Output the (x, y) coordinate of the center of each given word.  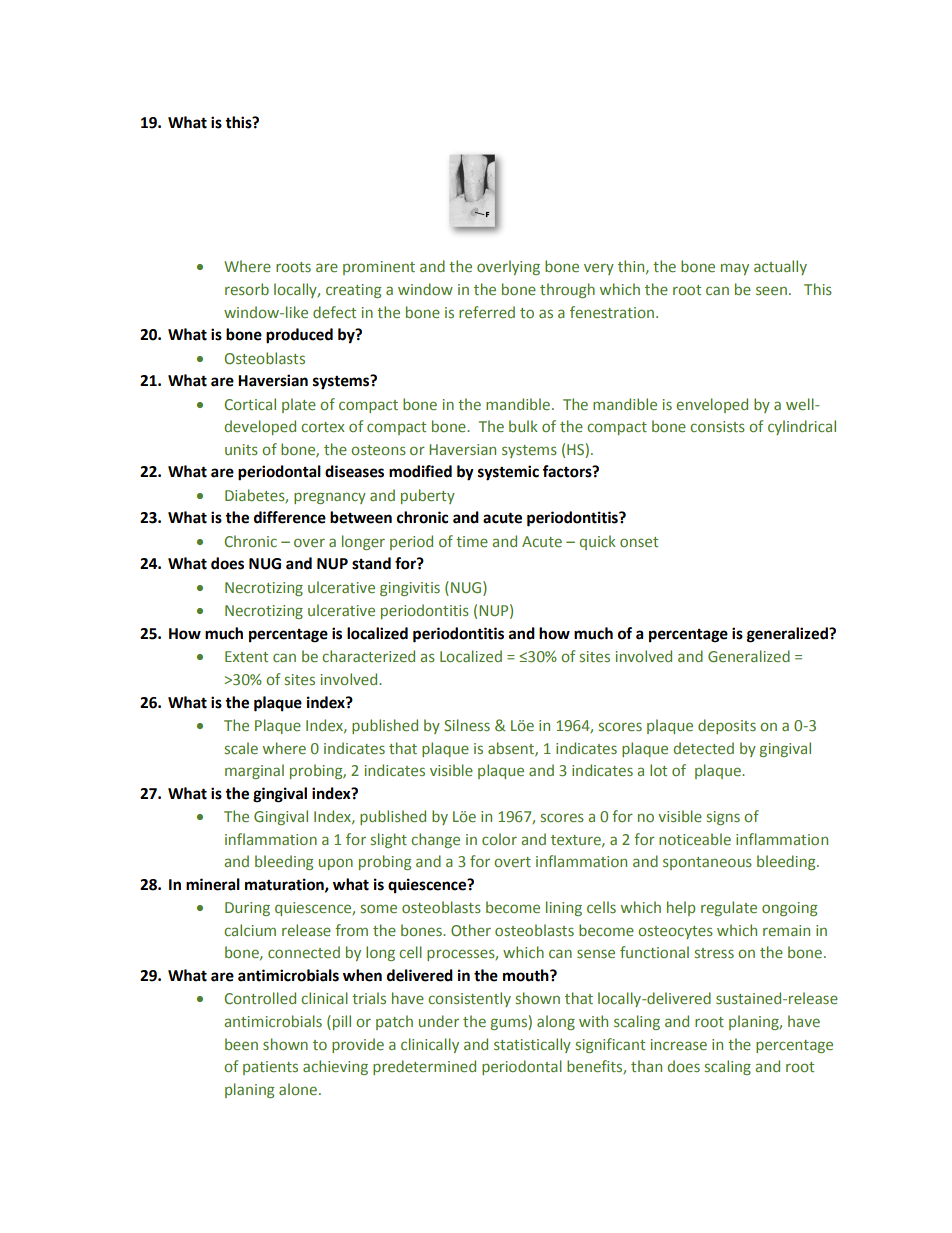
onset (639, 542)
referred (487, 312)
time (472, 541)
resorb (247, 289)
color (499, 839)
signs (723, 818)
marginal (254, 771)
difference (290, 517)
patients (270, 1068)
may (735, 269)
